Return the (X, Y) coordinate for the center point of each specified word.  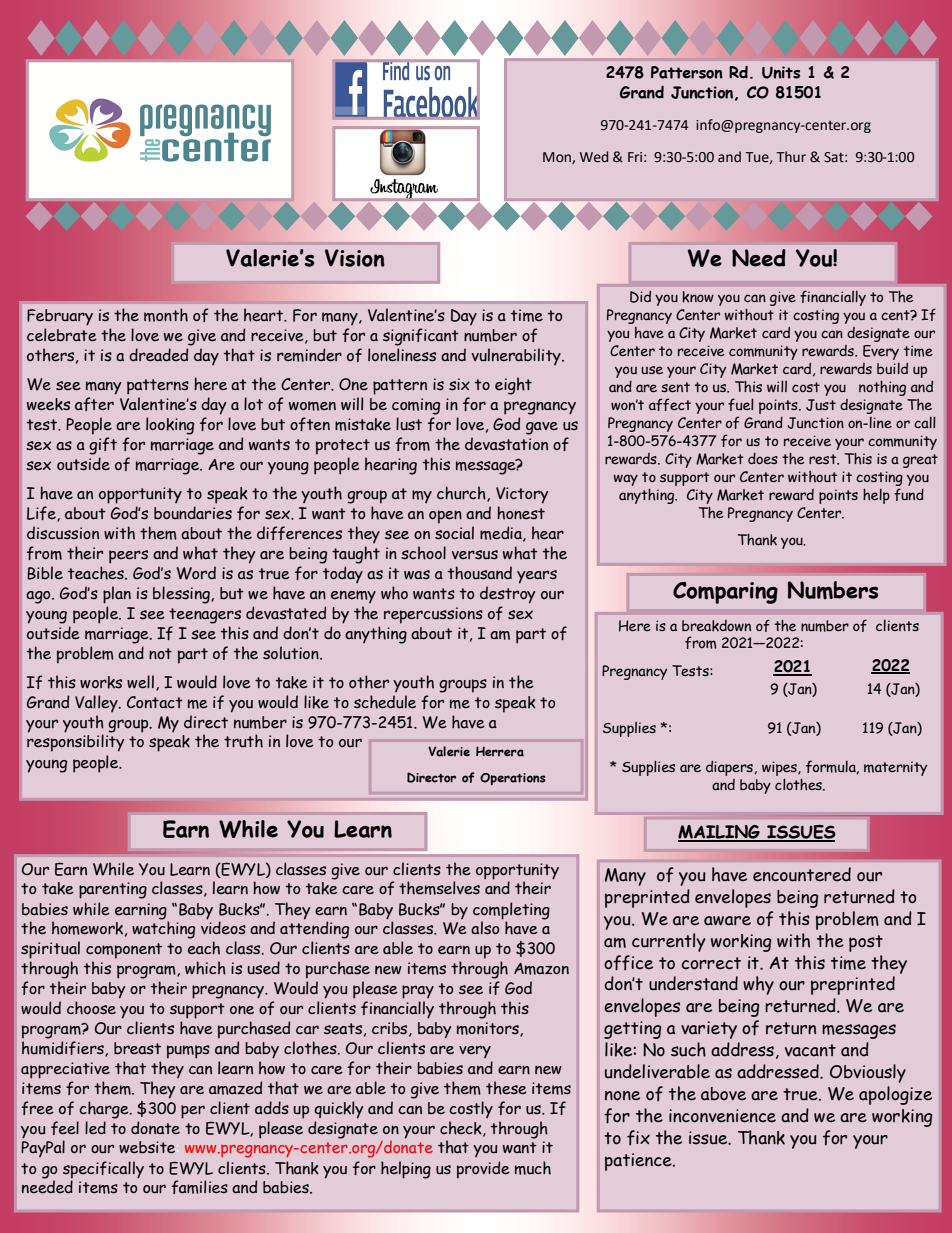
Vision (355, 258)
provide (483, 1170)
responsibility (75, 742)
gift (103, 446)
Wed (594, 157)
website (147, 1147)
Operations (513, 779)
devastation (506, 444)
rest (824, 459)
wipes (780, 768)
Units (781, 72)
